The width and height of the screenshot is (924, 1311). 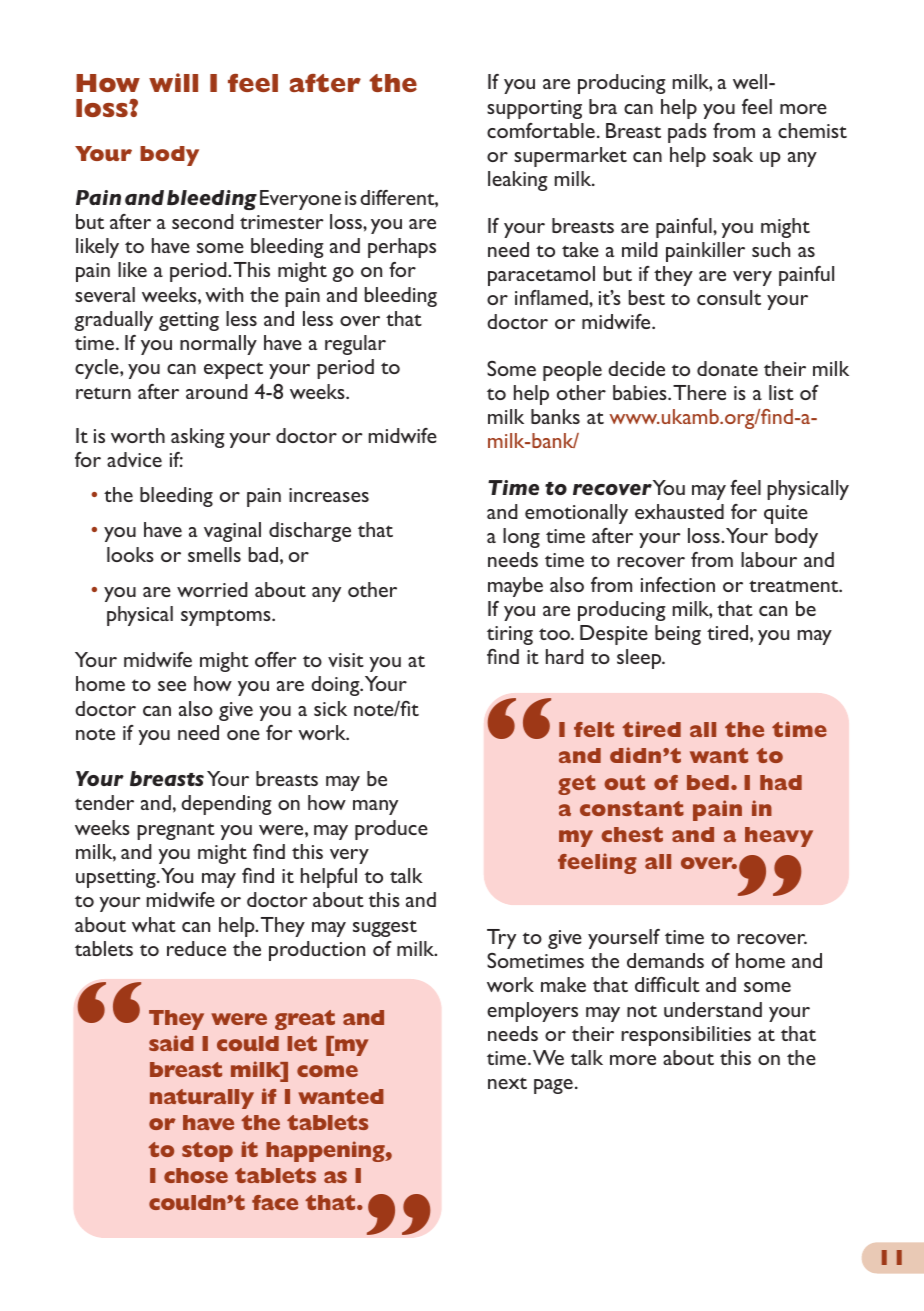 I want to click on chose, so click(x=196, y=1175).
